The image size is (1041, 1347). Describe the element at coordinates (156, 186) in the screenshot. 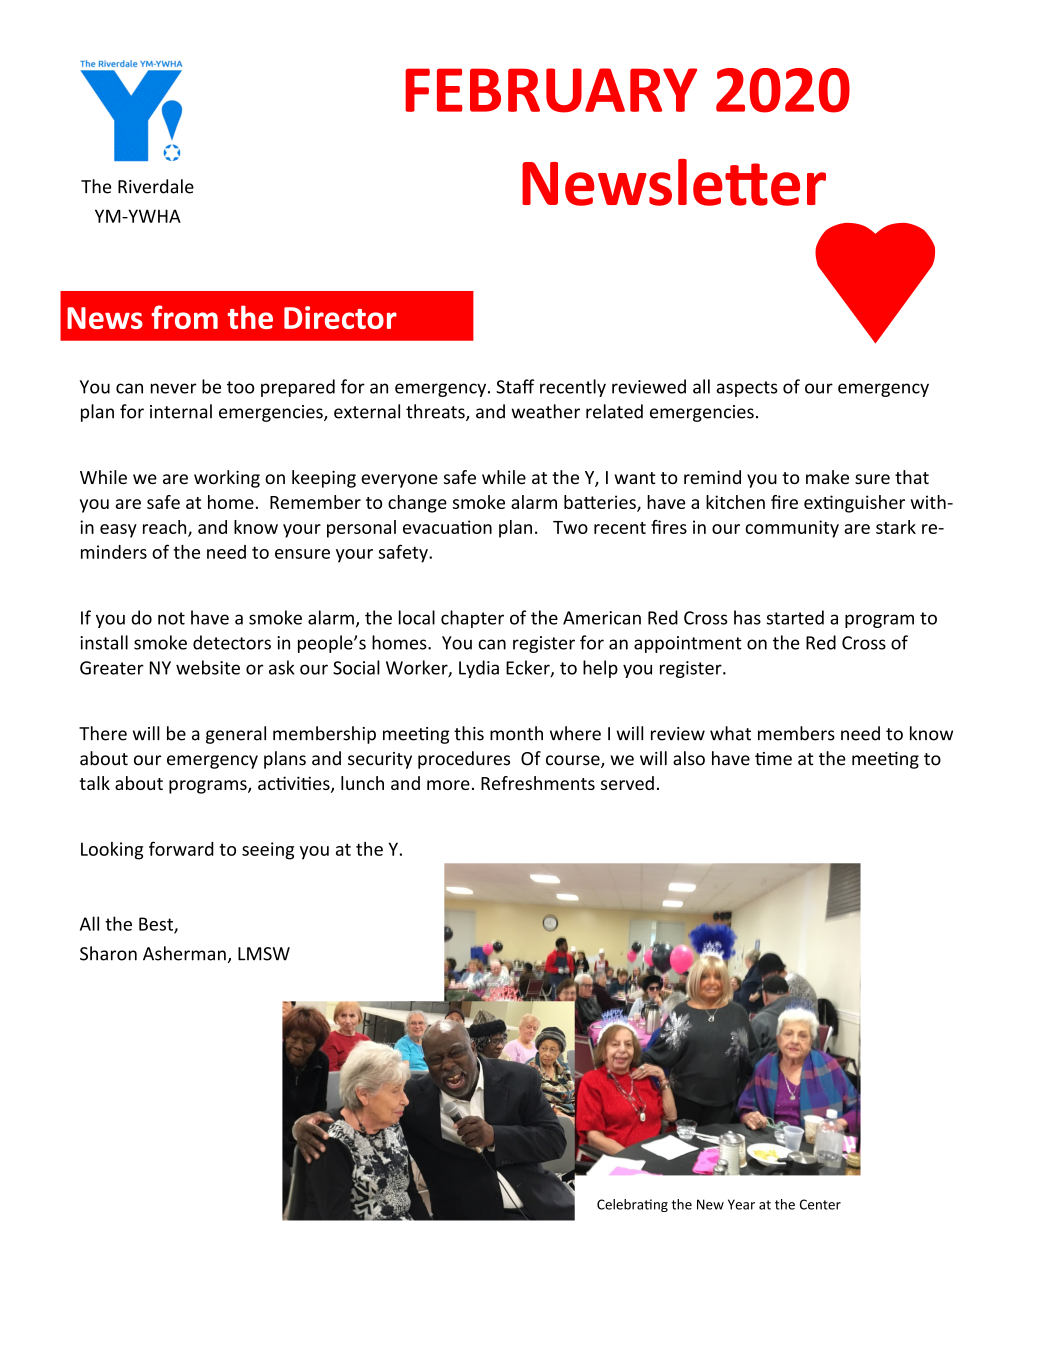

I see `Riverdale` at that location.
